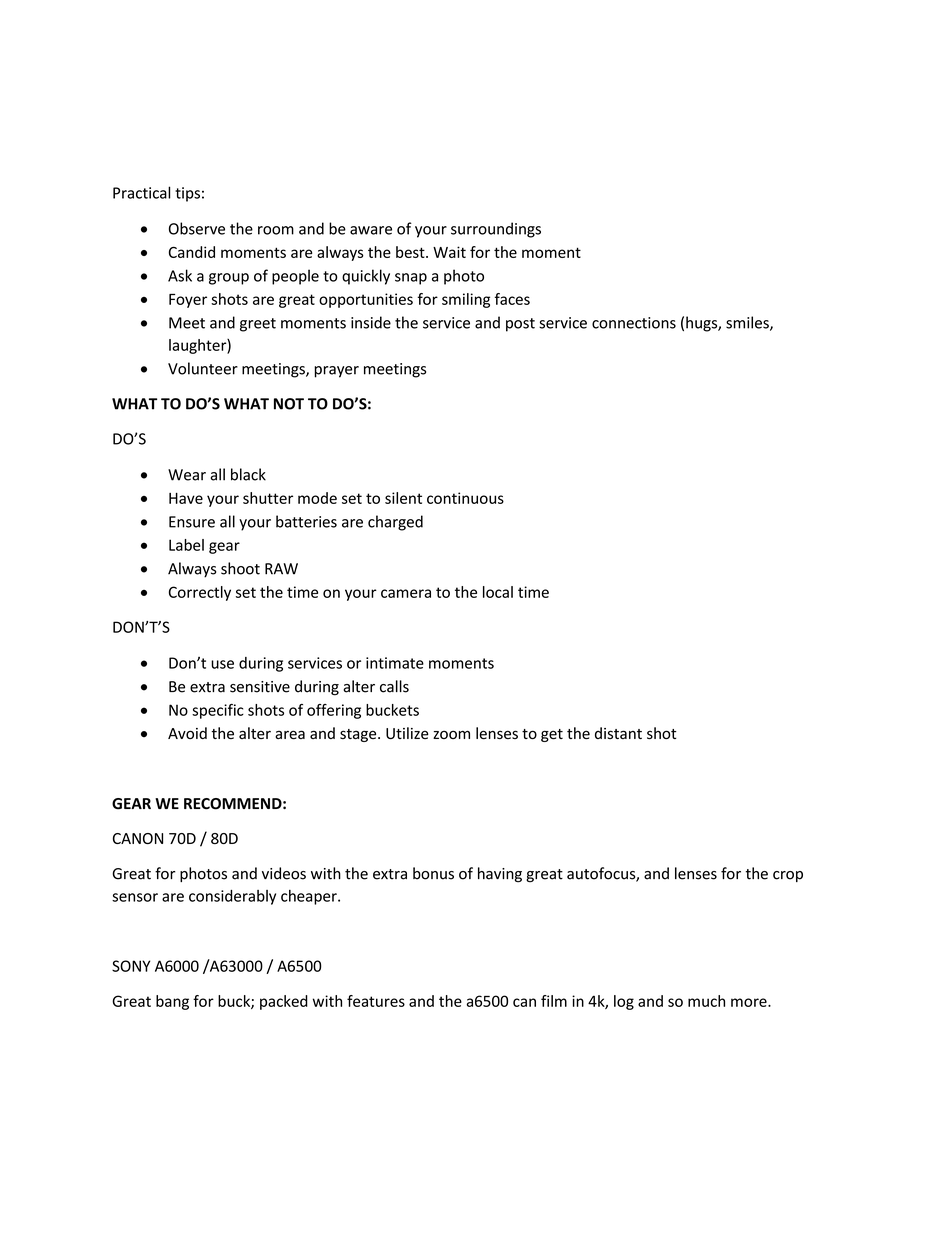 The image size is (952, 1233). What do you see at coordinates (172, 1002) in the screenshot?
I see `bang` at bounding box center [172, 1002].
